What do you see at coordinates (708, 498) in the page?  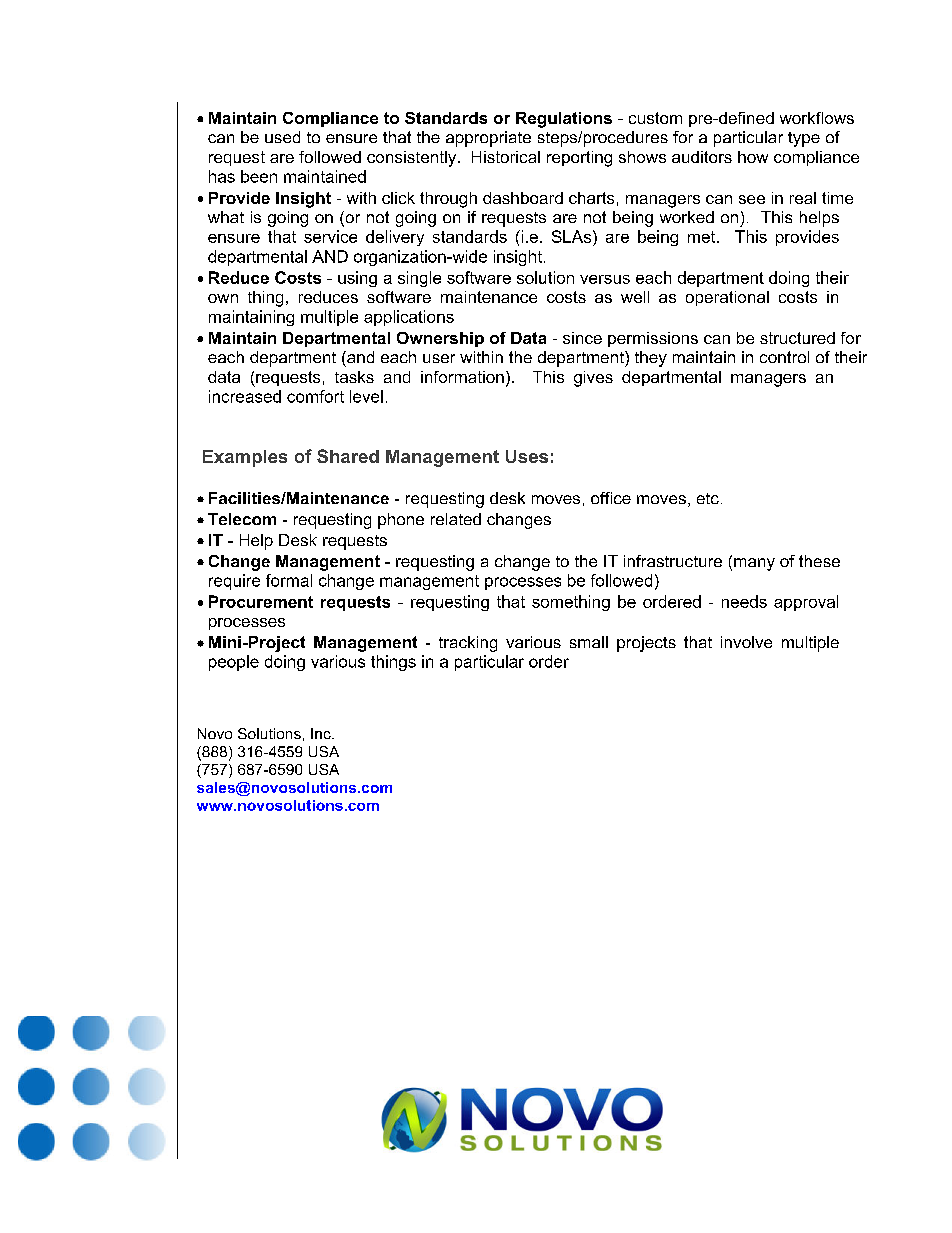 I see `etc` at bounding box center [708, 498].
